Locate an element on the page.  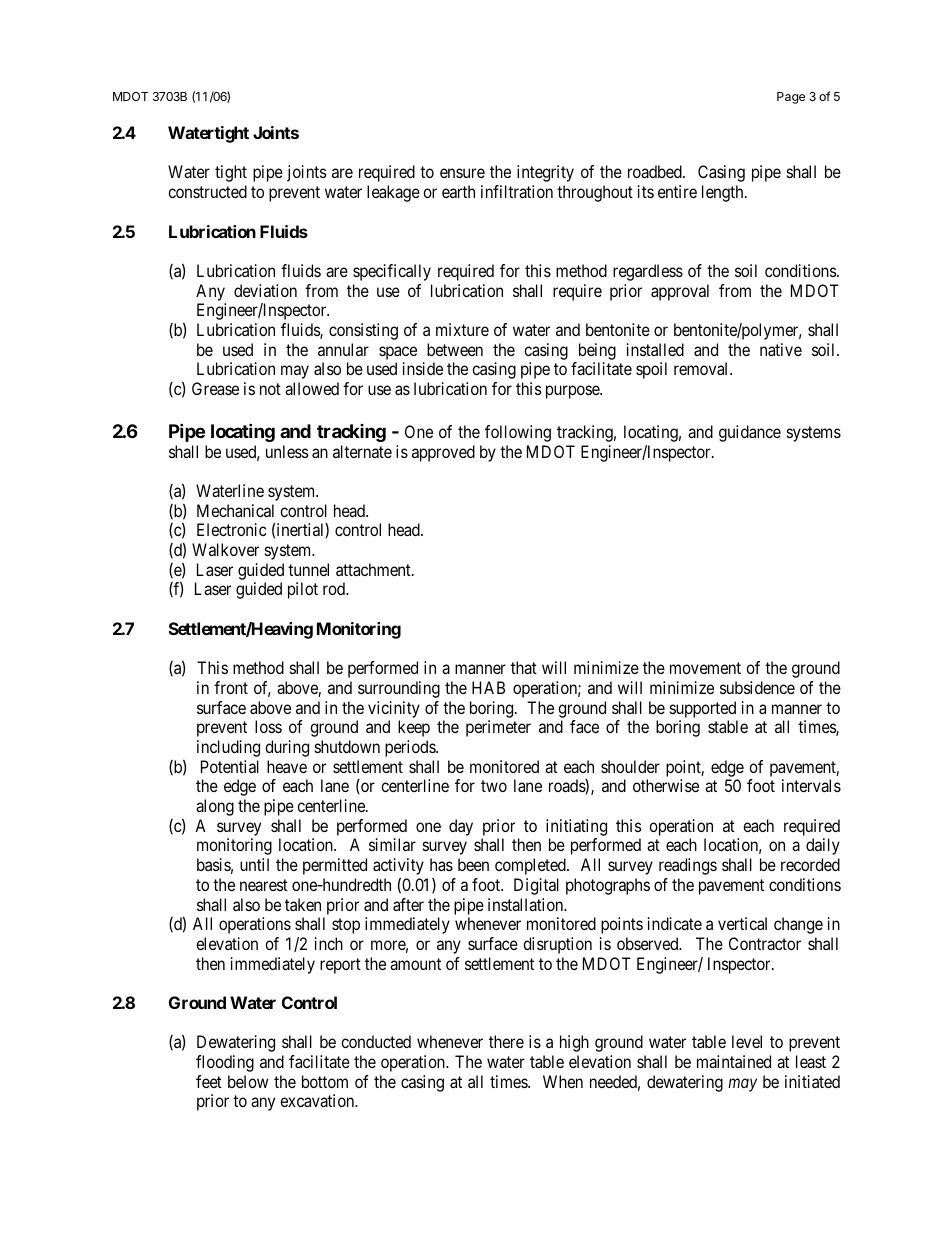
that is located at coordinates (524, 667).
